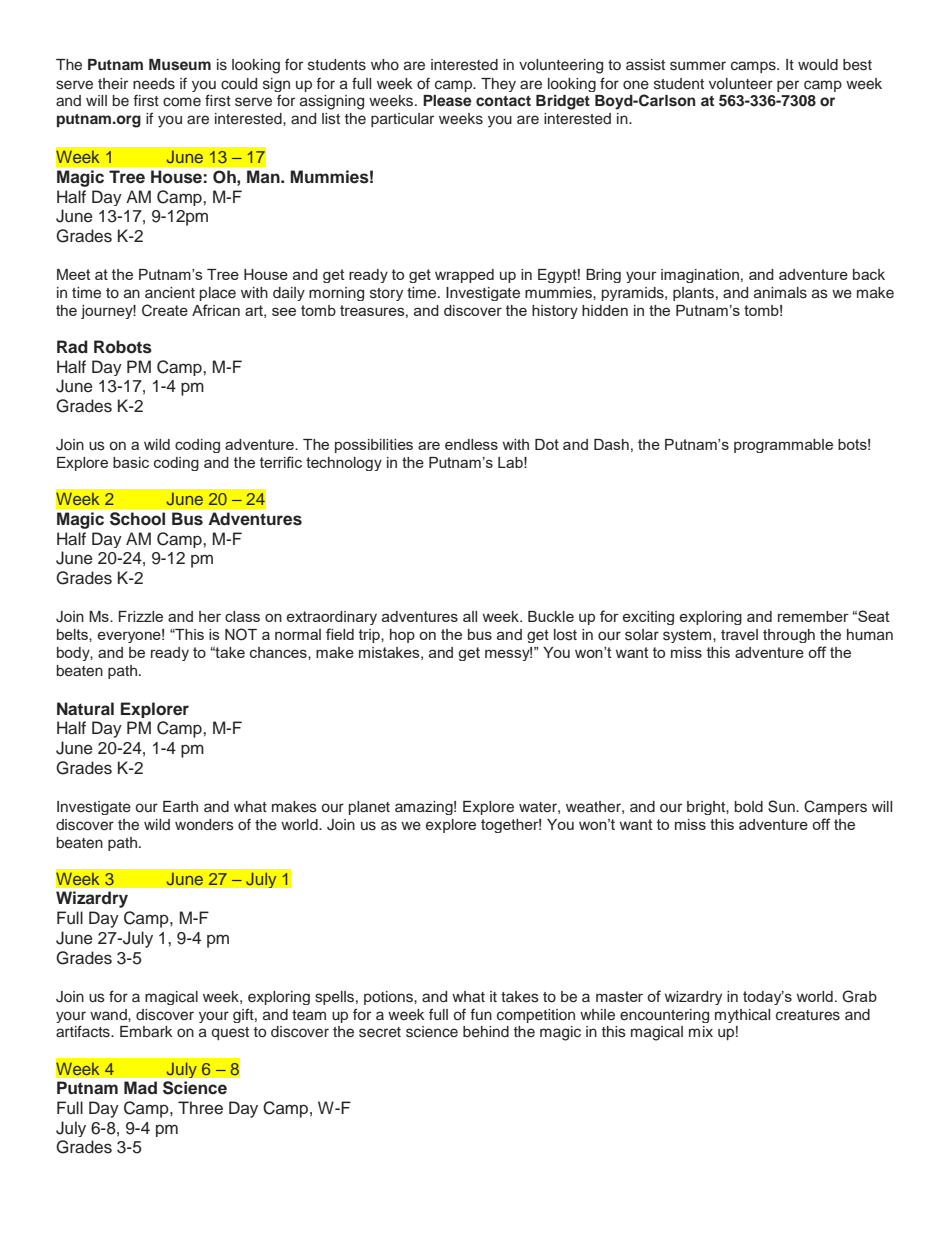 This screenshot has height=1233, width=952. What do you see at coordinates (402, 636) in the screenshot?
I see `hop` at bounding box center [402, 636].
